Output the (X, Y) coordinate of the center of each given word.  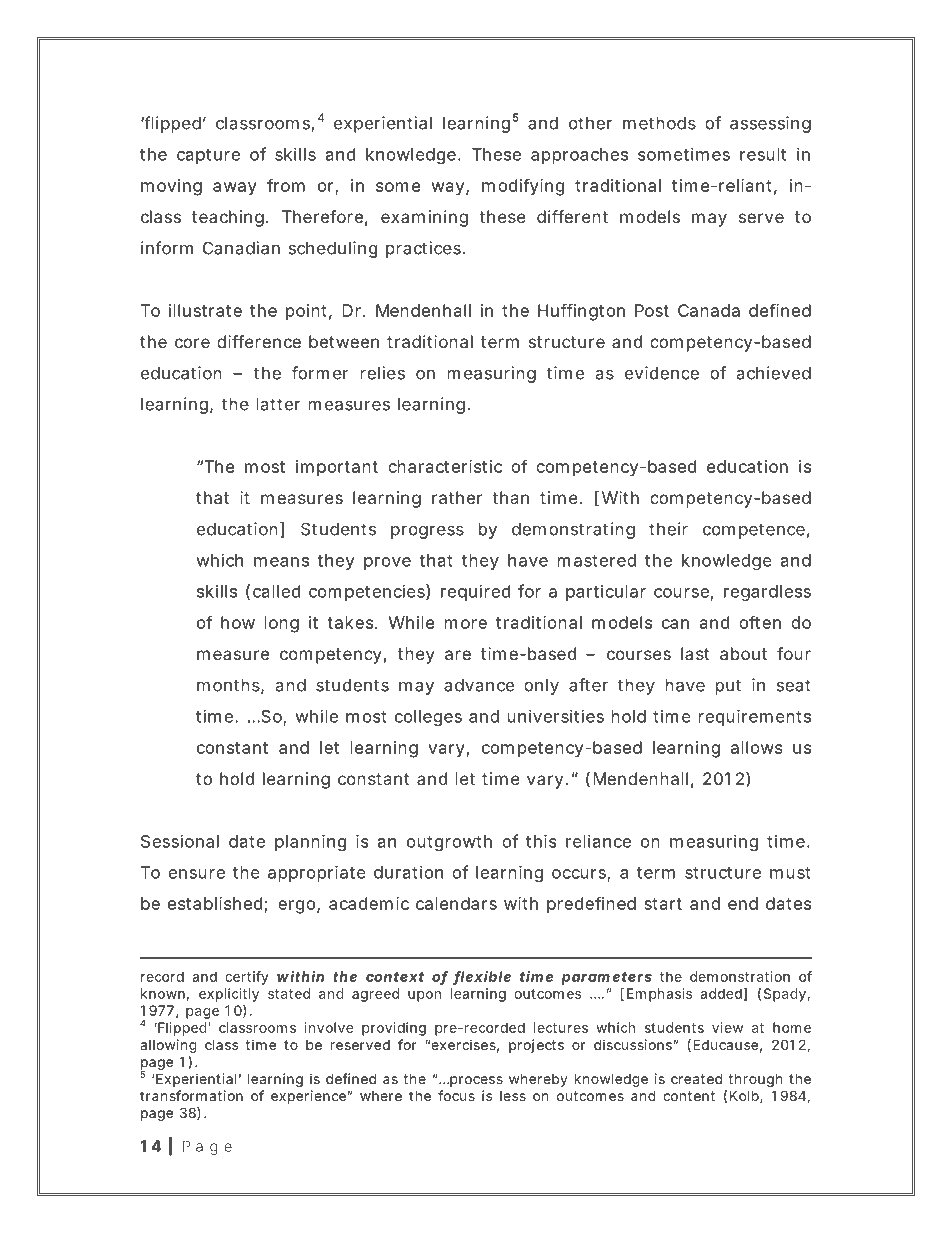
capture (208, 156)
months (230, 686)
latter (278, 404)
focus (456, 1095)
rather (457, 497)
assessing (770, 124)
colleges (428, 718)
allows (757, 747)
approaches (579, 156)
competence (756, 531)
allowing (168, 1046)
